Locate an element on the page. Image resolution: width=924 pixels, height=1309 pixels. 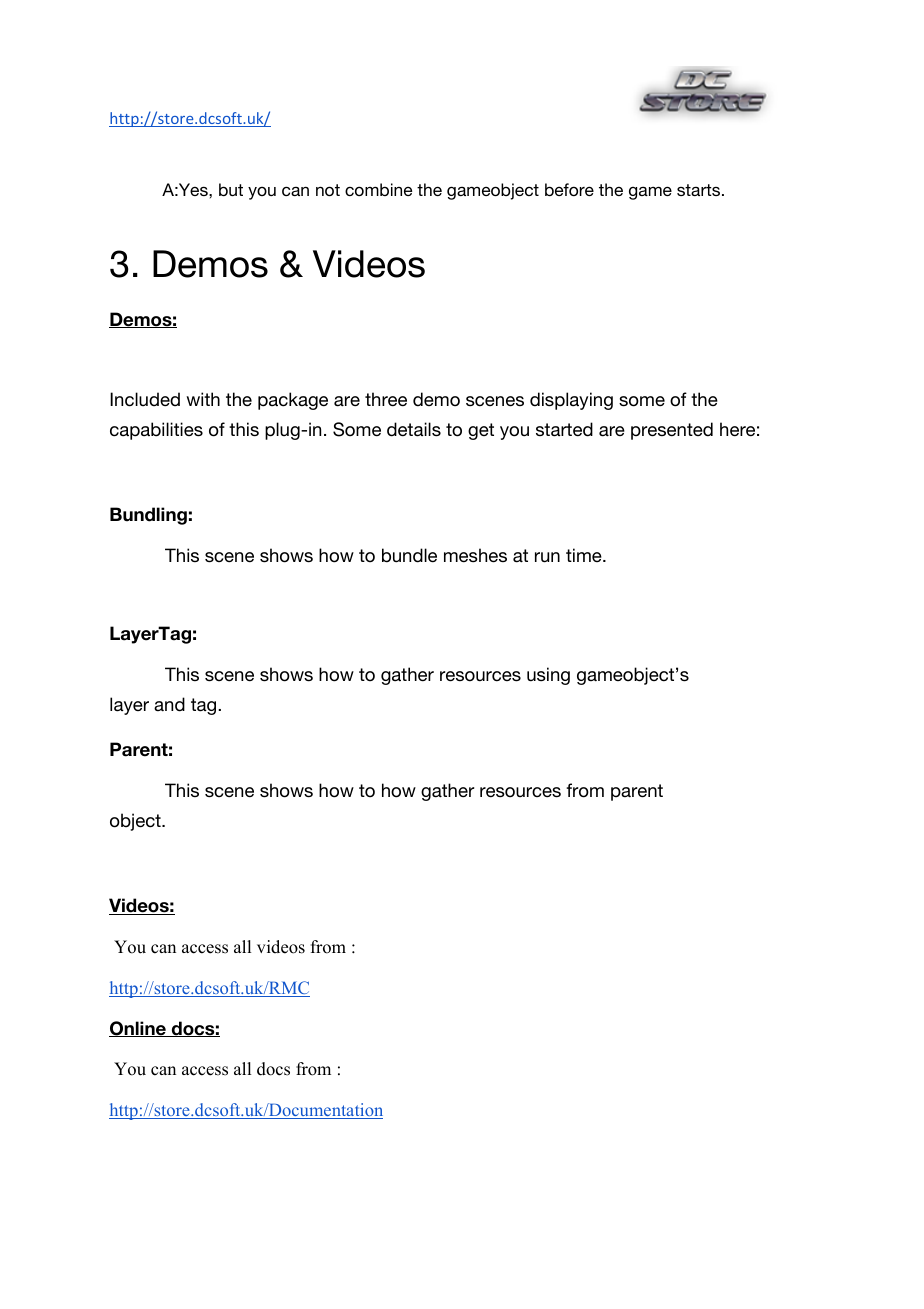
time is located at coordinates (585, 555).
